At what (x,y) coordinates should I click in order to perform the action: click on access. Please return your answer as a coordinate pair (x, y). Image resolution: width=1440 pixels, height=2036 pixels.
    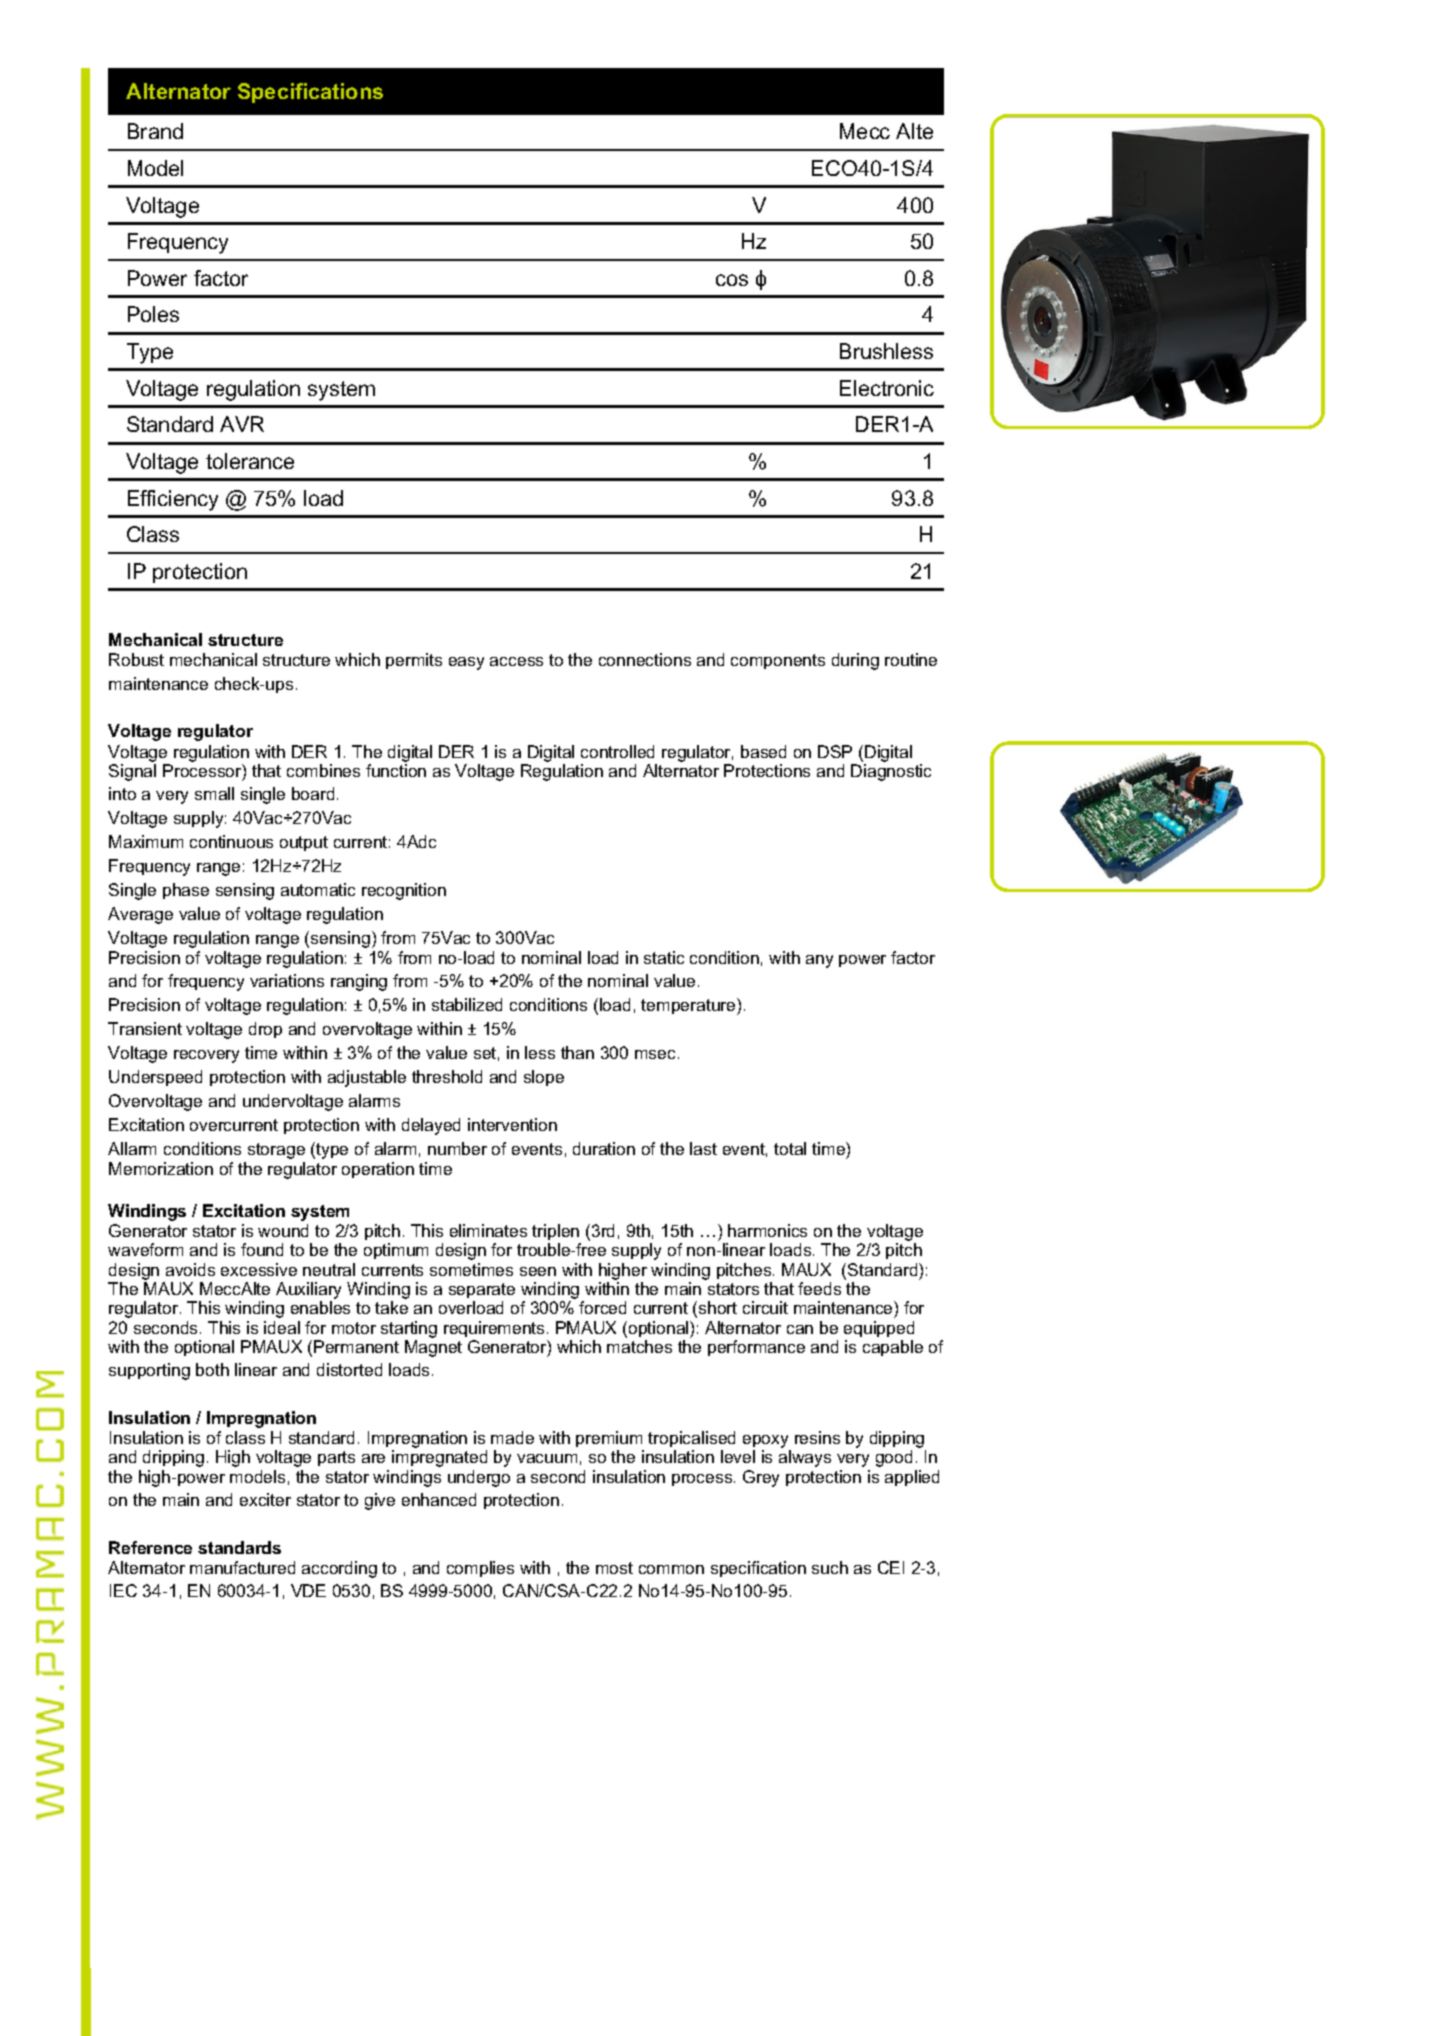
    Looking at the image, I should click on (516, 661).
